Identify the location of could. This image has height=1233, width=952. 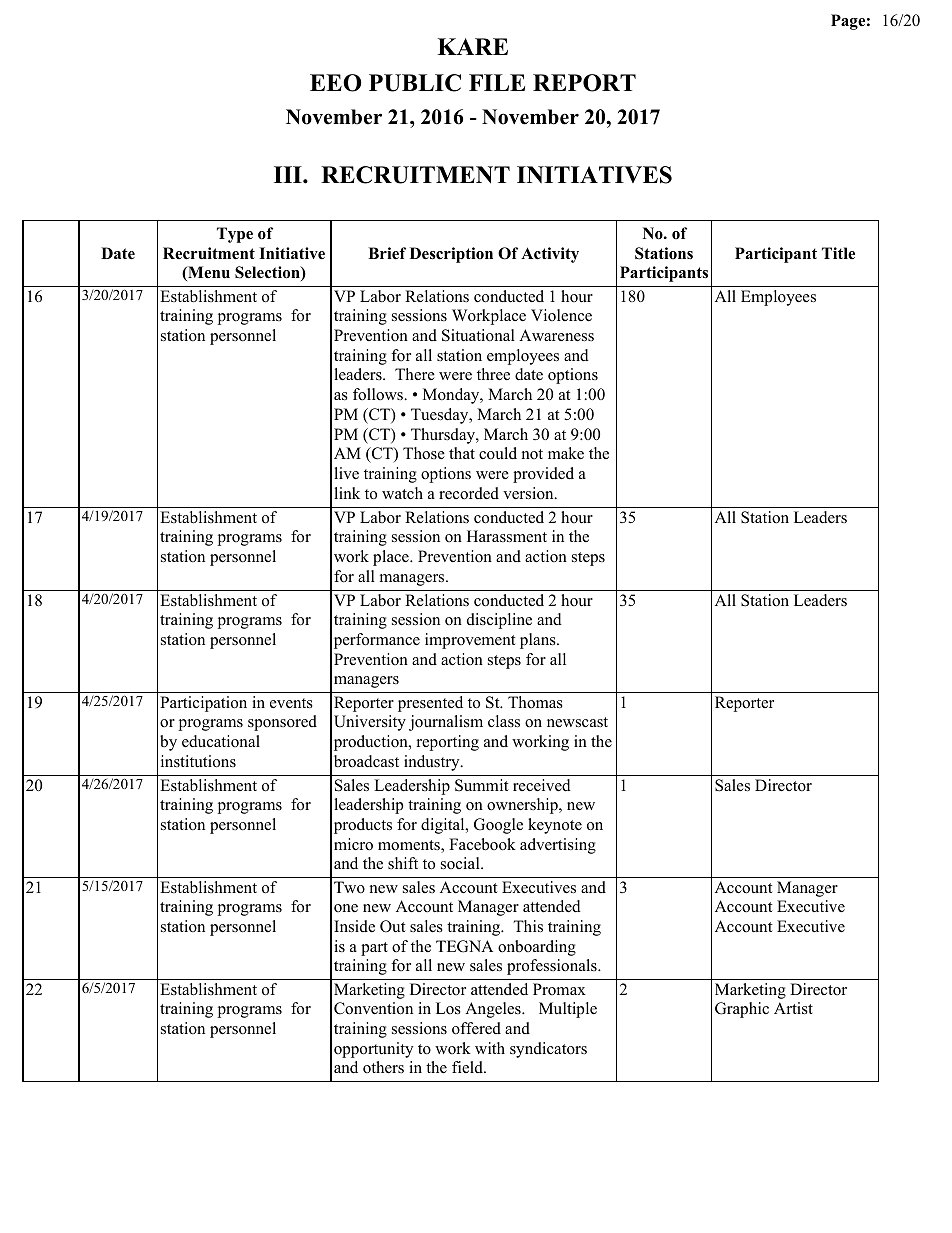
(498, 453).
